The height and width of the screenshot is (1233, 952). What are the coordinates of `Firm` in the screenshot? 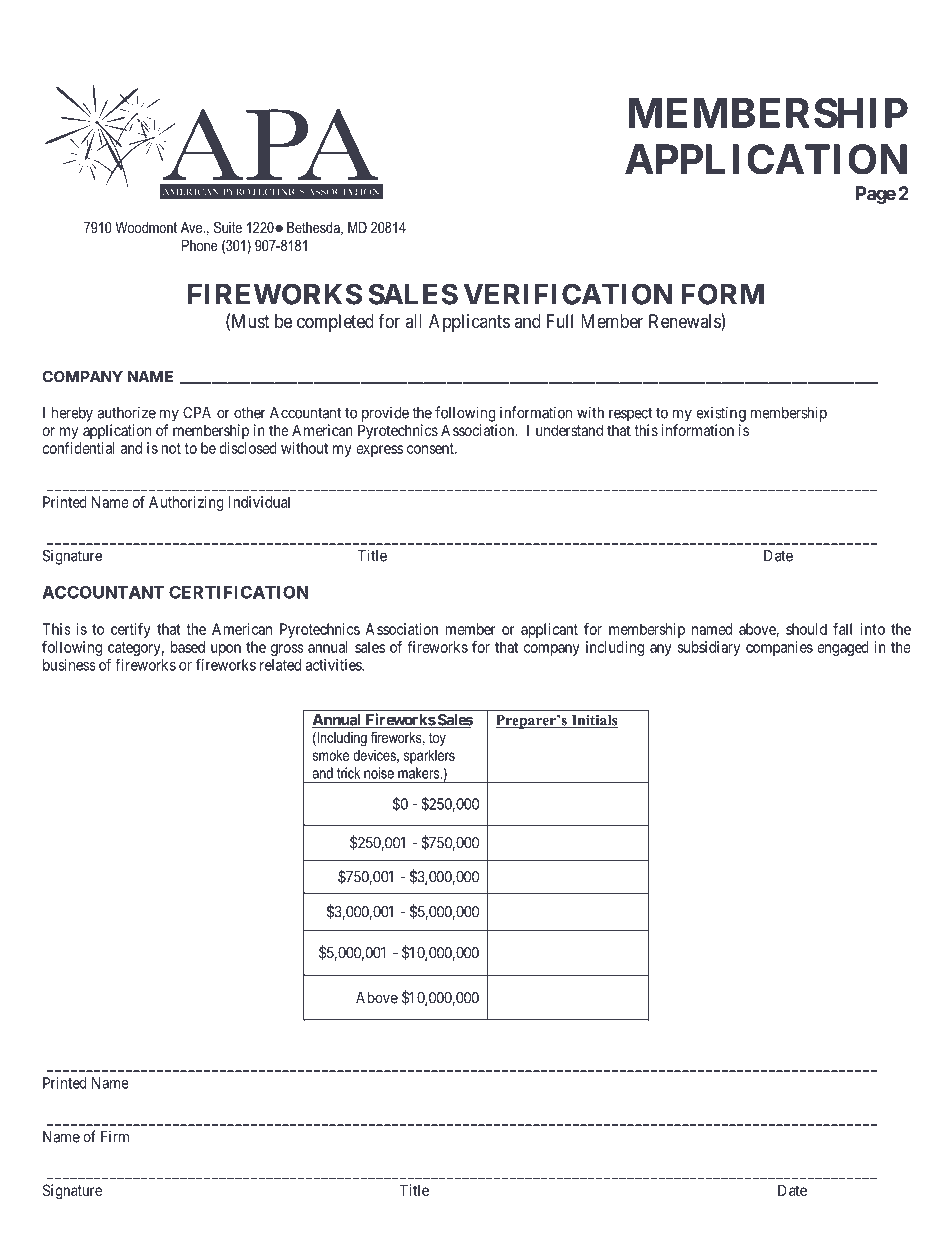 It's located at (115, 1136).
